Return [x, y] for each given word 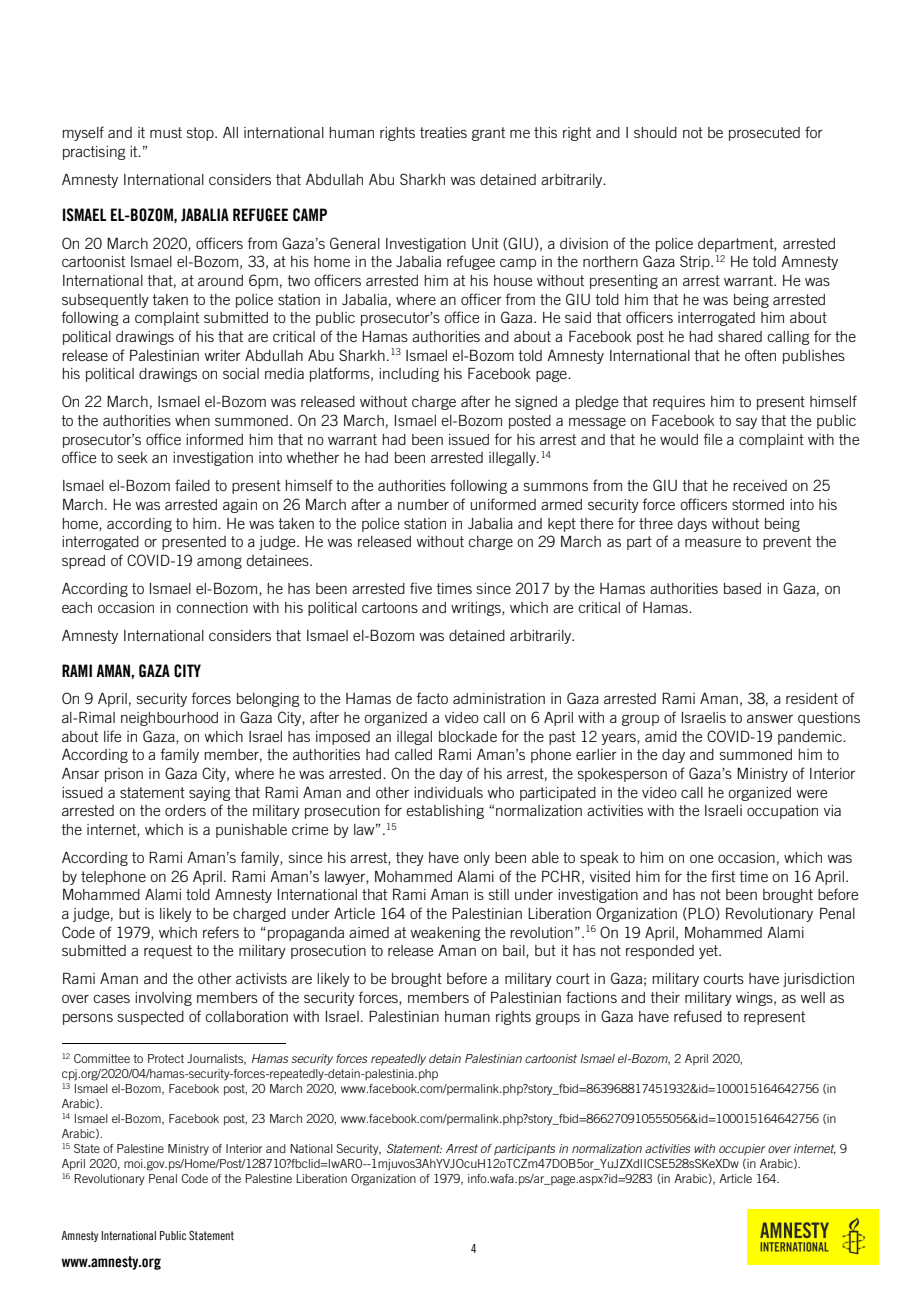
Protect [166, 1058]
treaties [443, 132]
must [166, 132]
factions [591, 997]
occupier [742, 1149]
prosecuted [764, 134]
